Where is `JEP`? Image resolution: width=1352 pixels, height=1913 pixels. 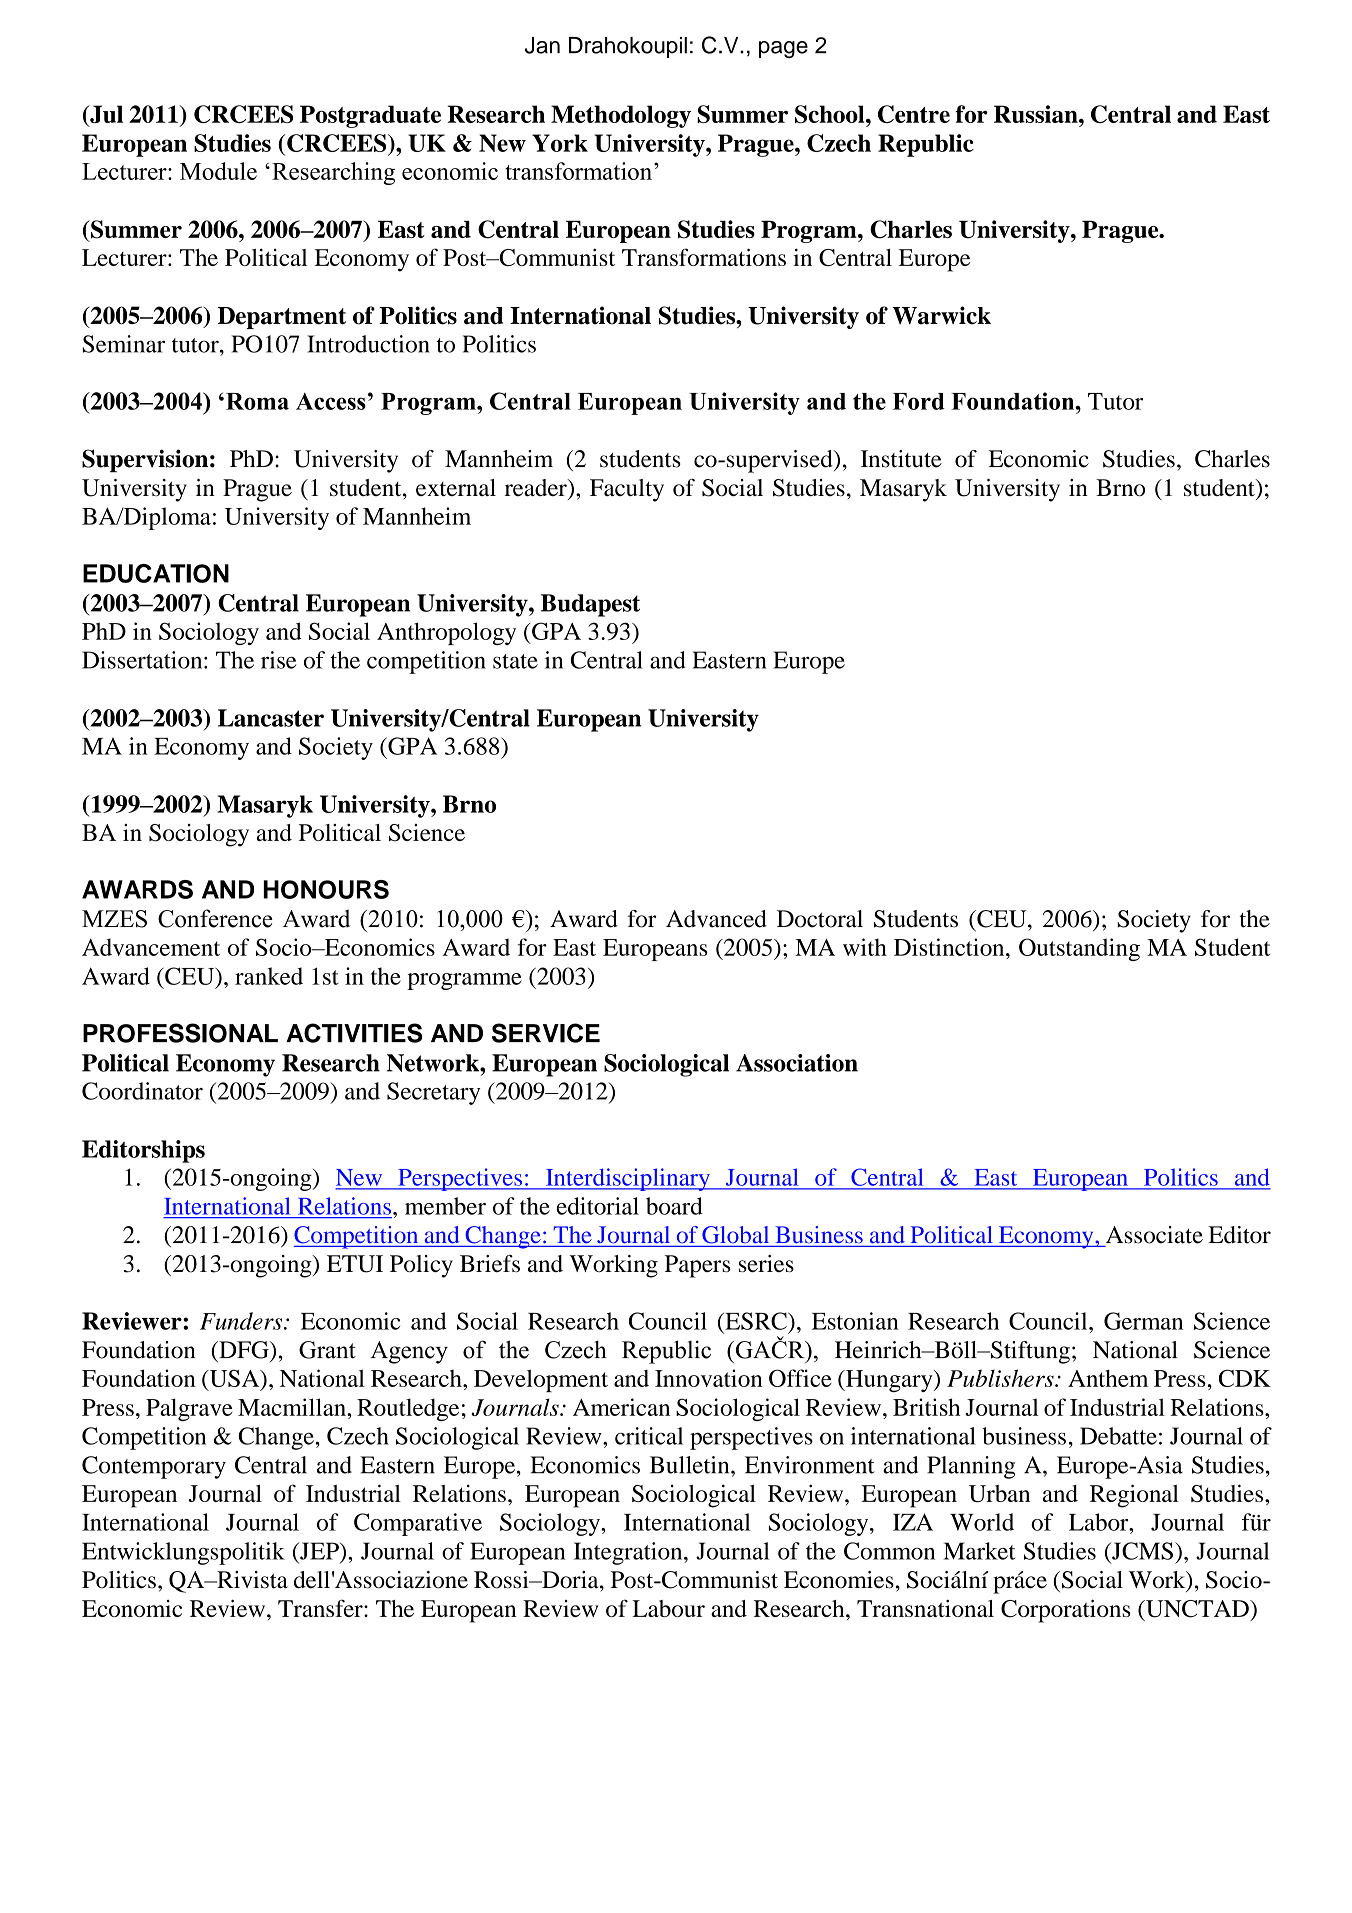
JEP is located at coordinates (319, 1551).
